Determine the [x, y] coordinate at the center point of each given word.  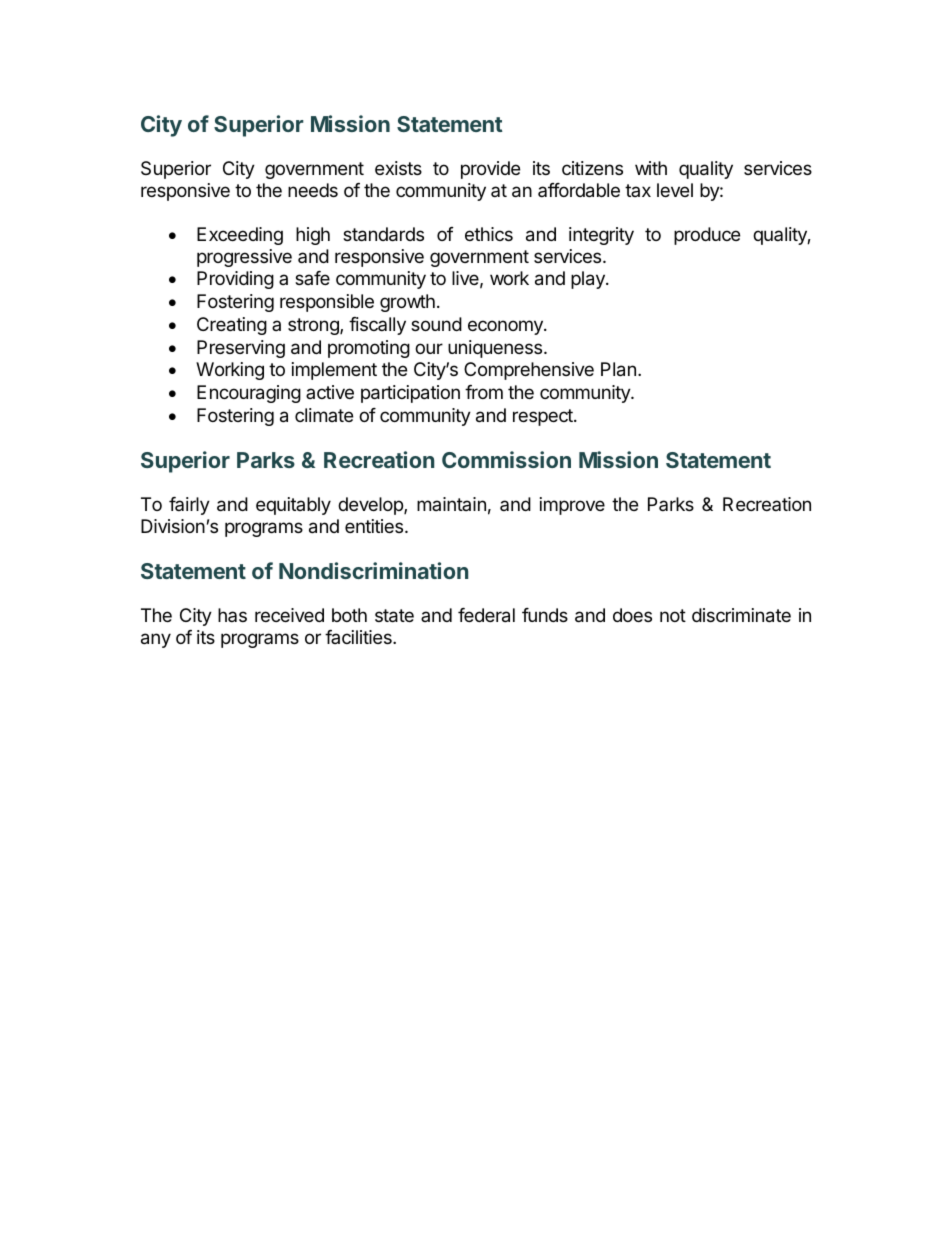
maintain [451, 504]
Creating [232, 326]
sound [436, 324]
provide [490, 170]
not [673, 615]
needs [313, 190]
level [675, 190]
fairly [189, 506]
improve [572, 506]
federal [486, 615]
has [232, 615]
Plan [618, 369]
